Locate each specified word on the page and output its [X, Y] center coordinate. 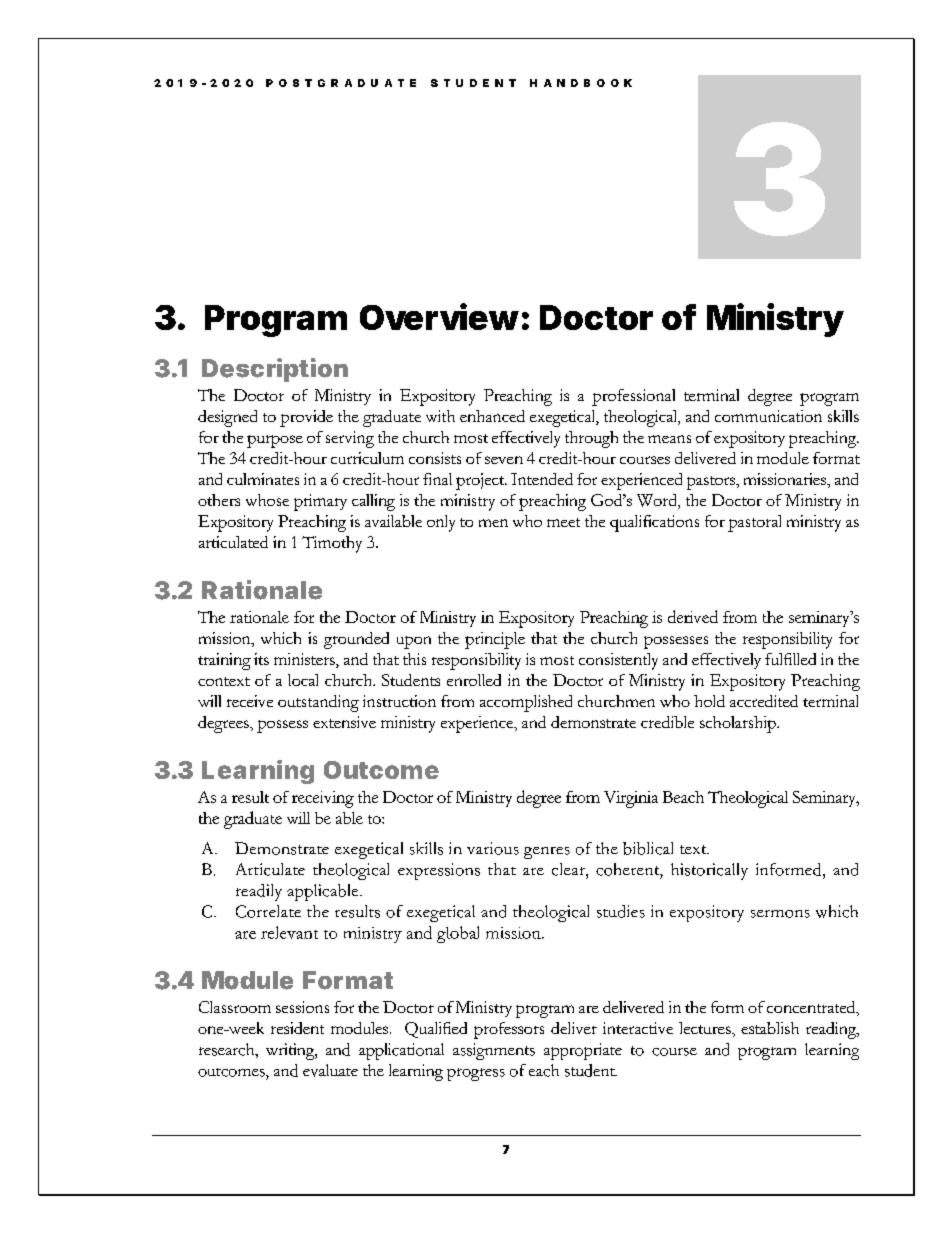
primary [320, 502]
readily [259, 892]
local [303, 680]
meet [563, 522]
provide [306, 418]
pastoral [754, 523]
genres [547, 853]
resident [297, 1028]
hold [709, 701]
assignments [494, 1051]
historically [709, 871]
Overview [439, 316]
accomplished [526, 703]
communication [768, 416]
